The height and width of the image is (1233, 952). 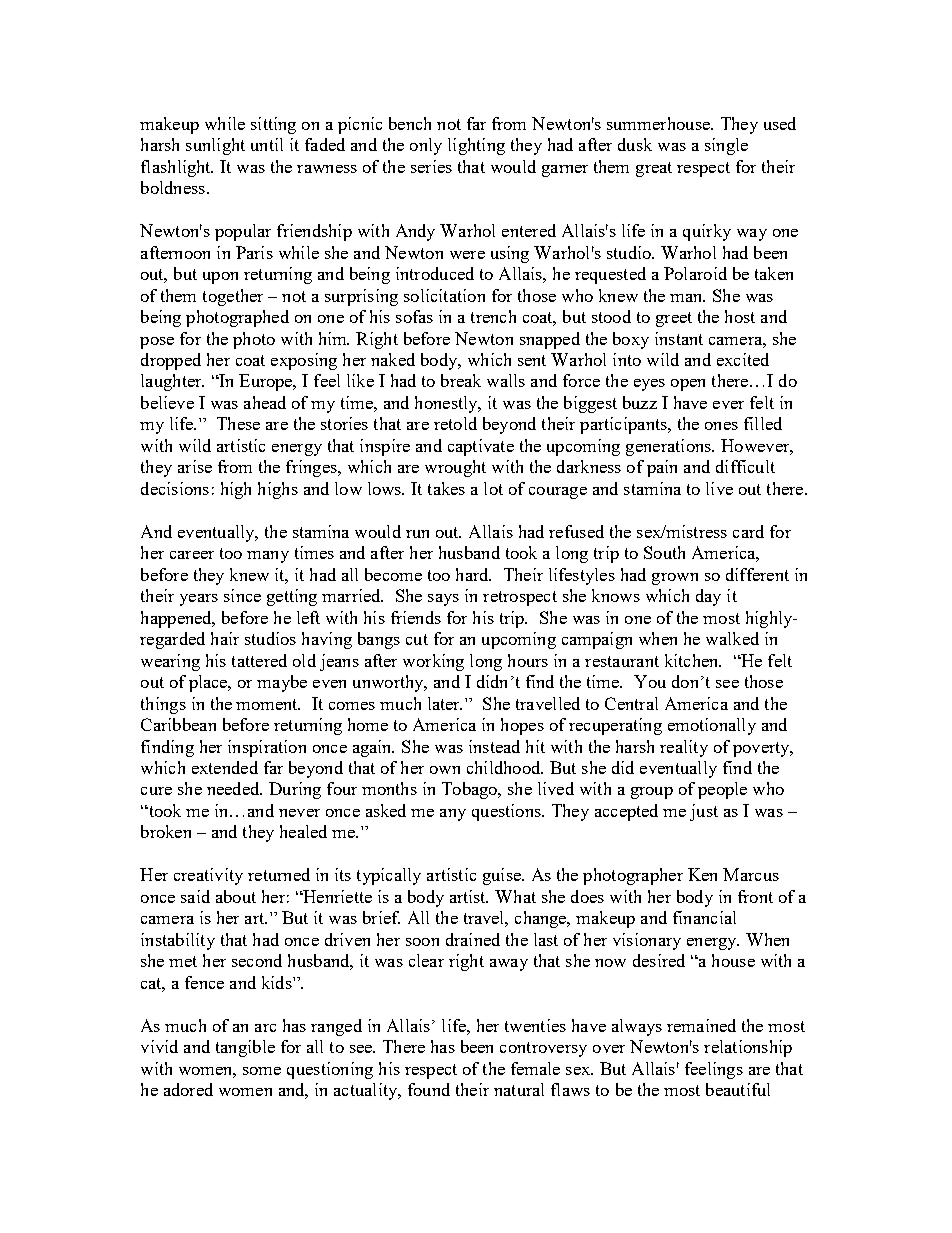 What do you see at coordinates (726, 146) in the image?
I see `single` at bounding box center [726, 146].
